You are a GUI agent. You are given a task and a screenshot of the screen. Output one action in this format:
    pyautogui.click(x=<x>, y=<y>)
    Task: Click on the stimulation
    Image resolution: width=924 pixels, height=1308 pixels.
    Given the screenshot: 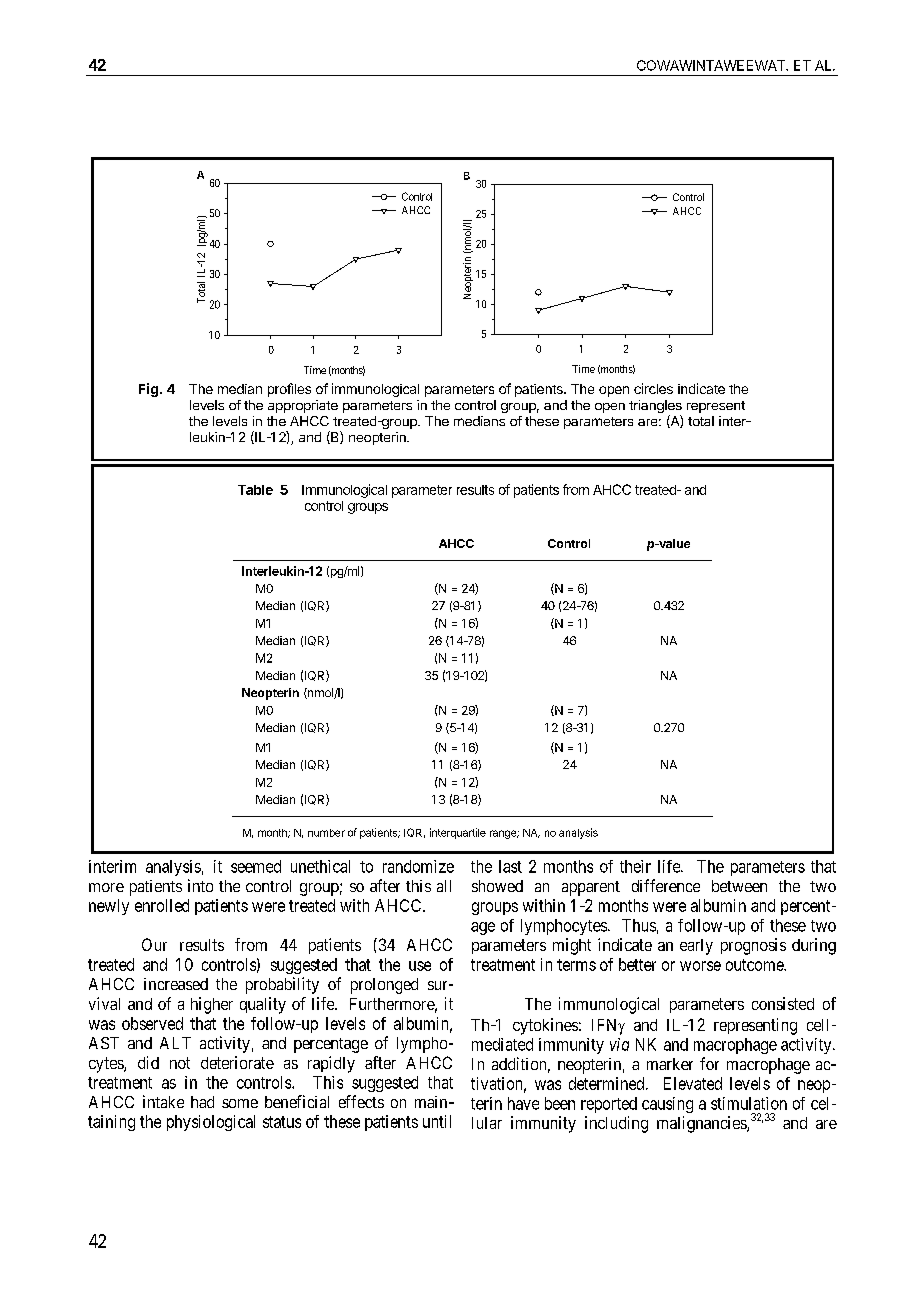 What is the action you would take?
    pyautogui.click(x=749, y=1103)
